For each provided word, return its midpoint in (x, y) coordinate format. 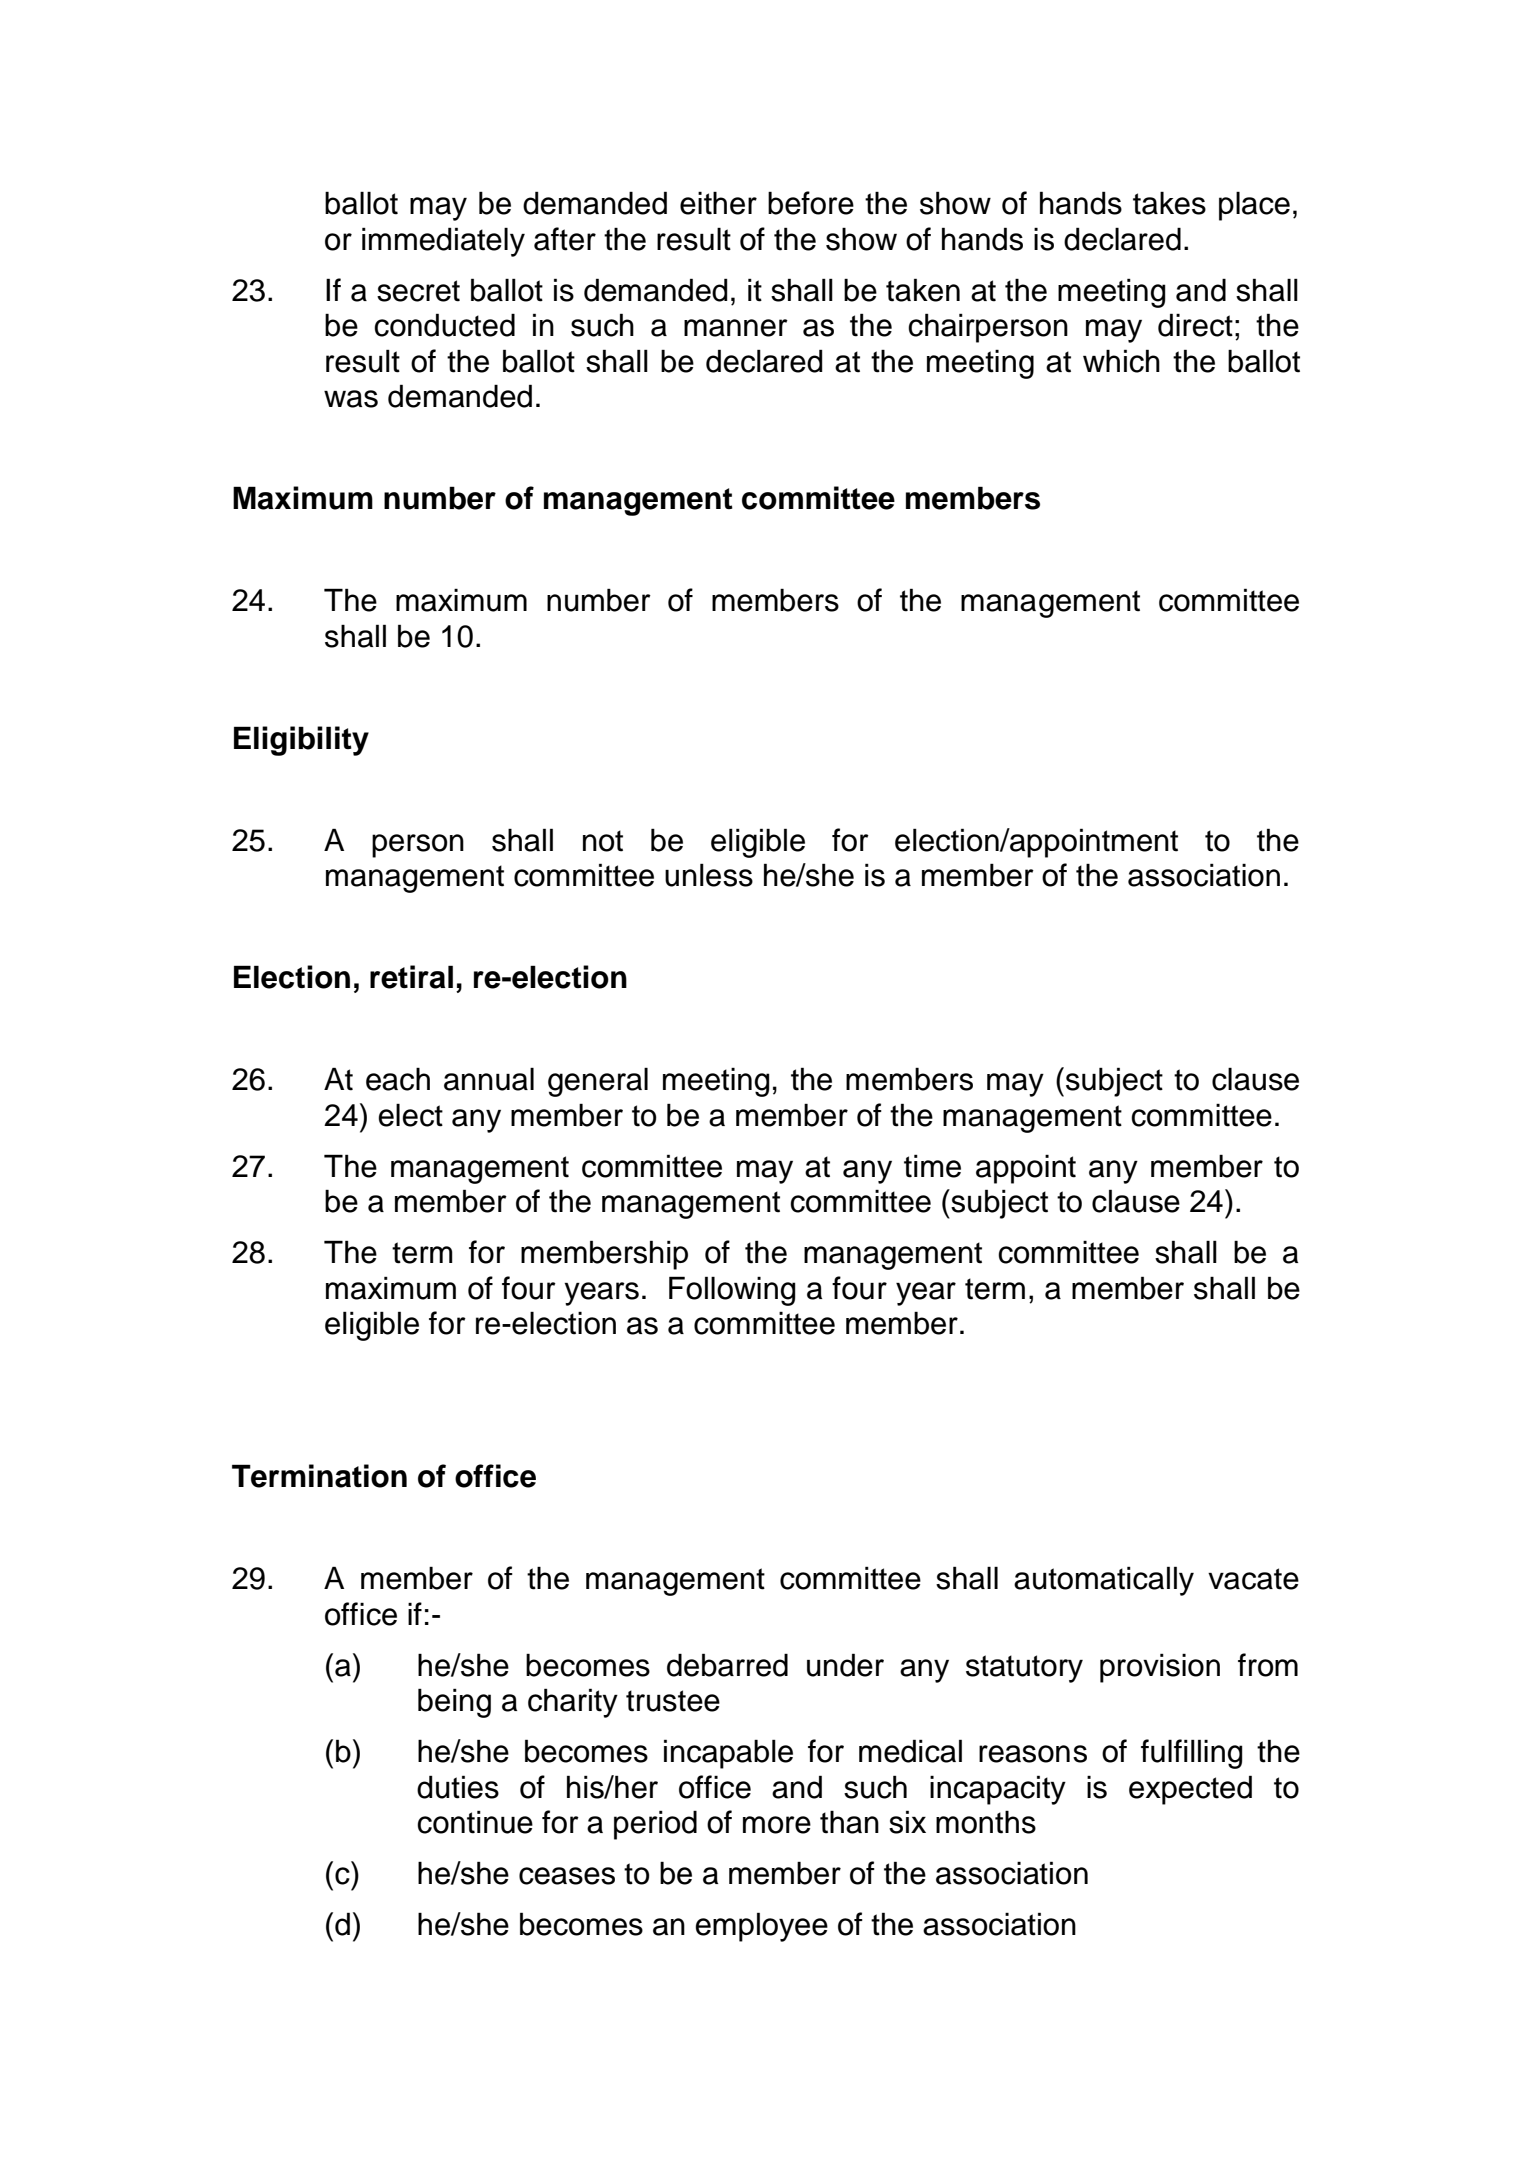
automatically (1104, 1581)
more (777, 1825)
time (932, 1166)
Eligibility (301, 741)
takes (1169, 203)
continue (475, 1822)
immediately (443, 242)
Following (732, 1291)
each (398, 1079)
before (811, 203)
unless (709, 875)
